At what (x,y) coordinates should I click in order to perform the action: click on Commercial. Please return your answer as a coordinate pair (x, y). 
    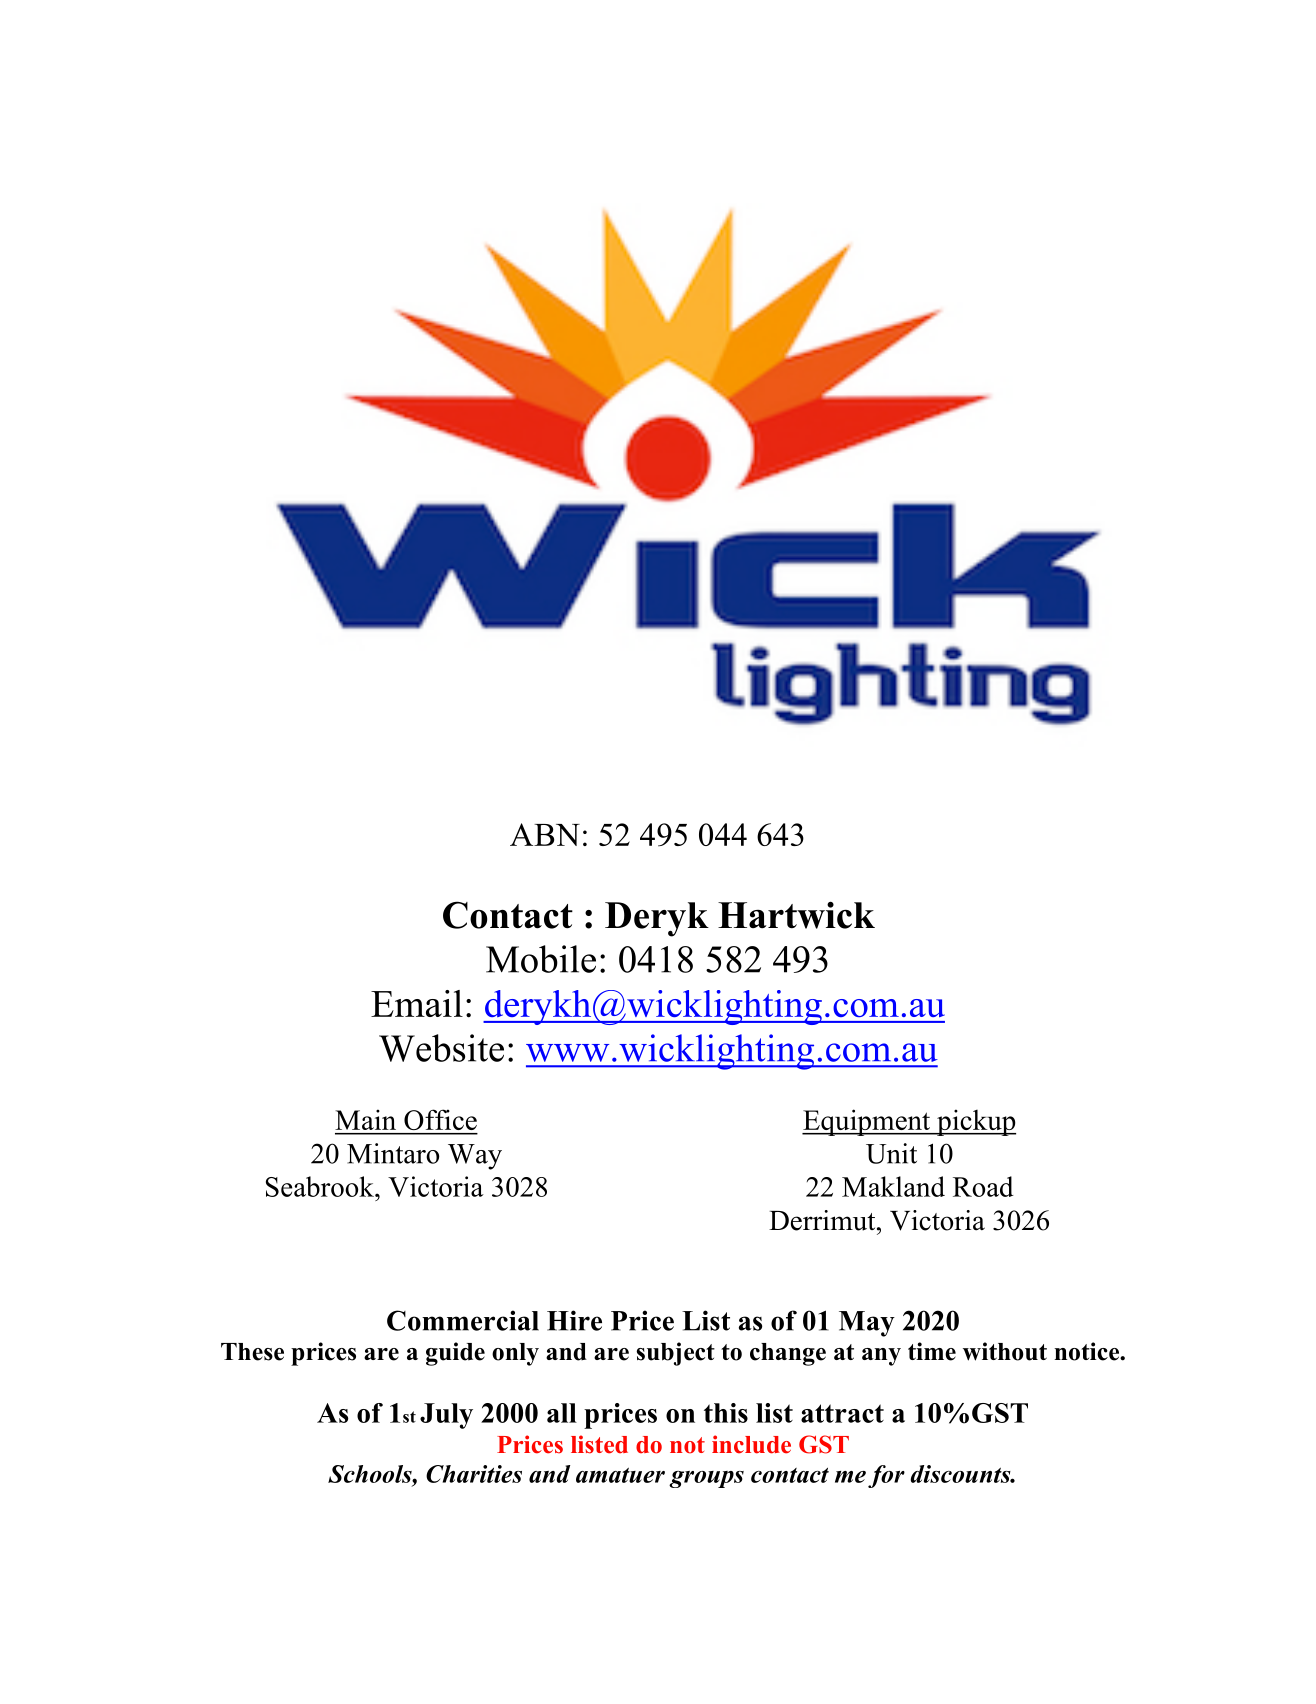
    Looking at the image, I should click on (463, 1320).
